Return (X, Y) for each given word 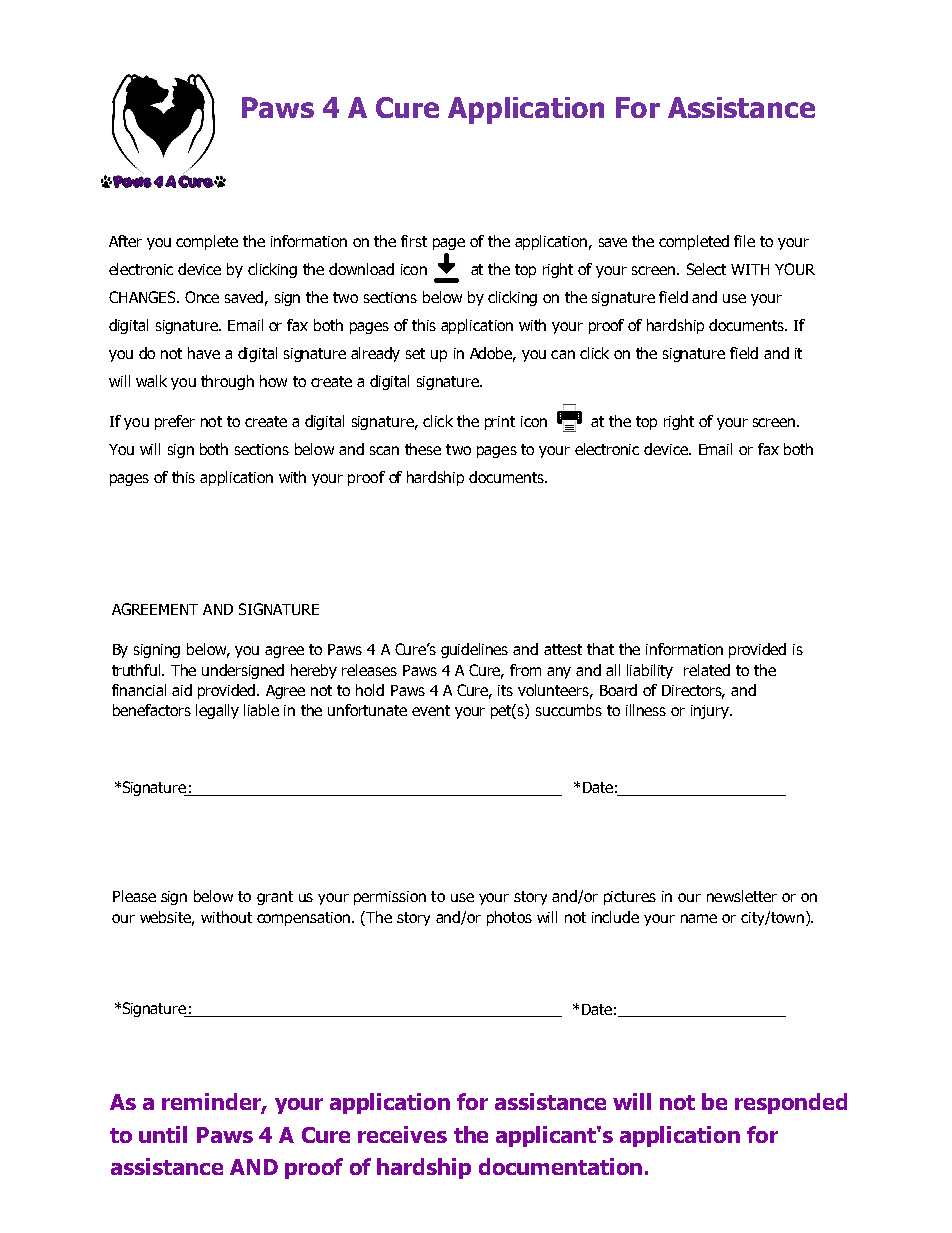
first (414, 241)
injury (711, 712)
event (431, 710)
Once (202, 297)
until (163, 1134)
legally (217, 711)
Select (706, 269)
